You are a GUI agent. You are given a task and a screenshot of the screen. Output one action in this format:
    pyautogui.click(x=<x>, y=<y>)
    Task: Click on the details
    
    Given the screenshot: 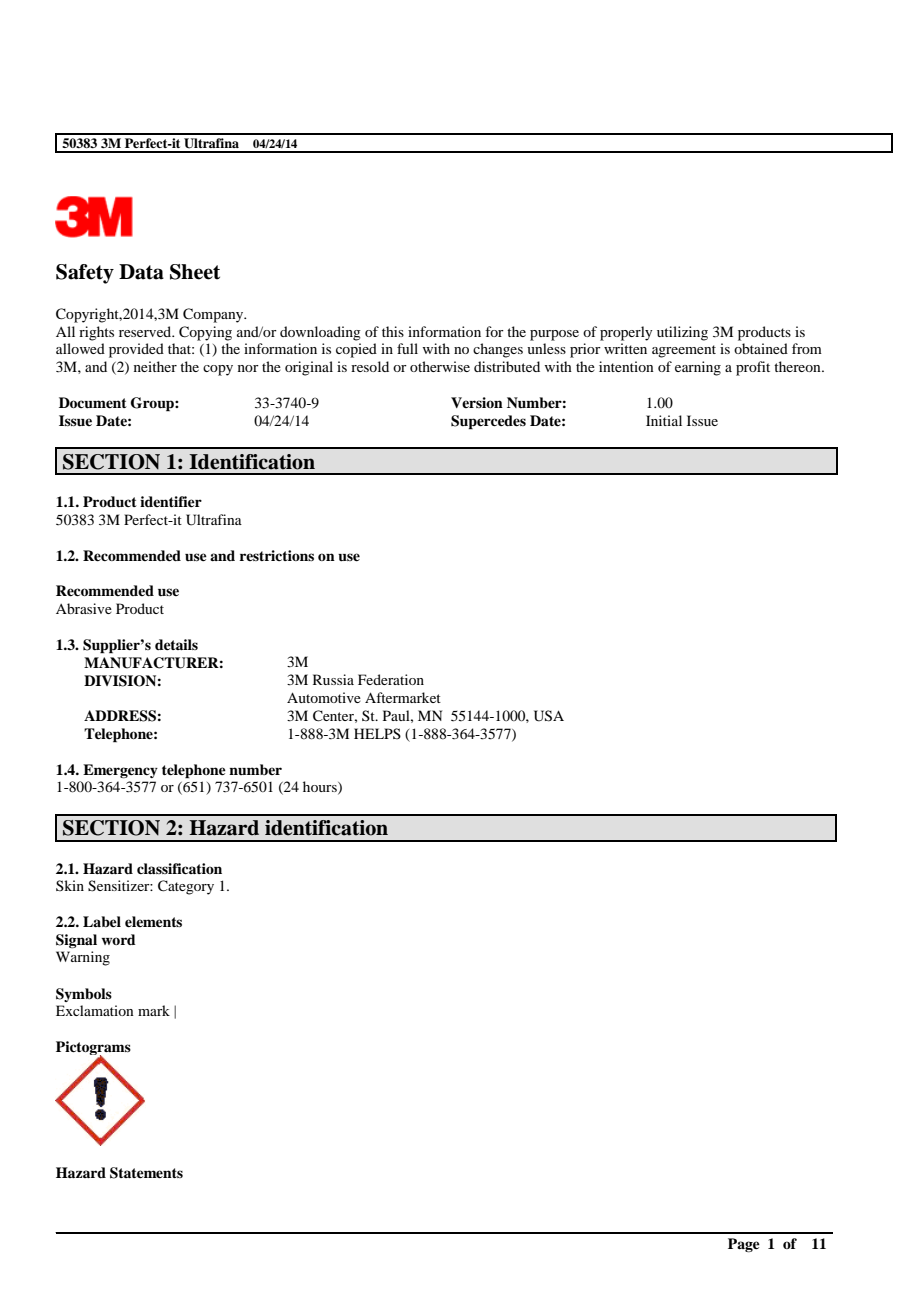 What is the action you would take?
    pyautogui.click(x=176, y=644)
